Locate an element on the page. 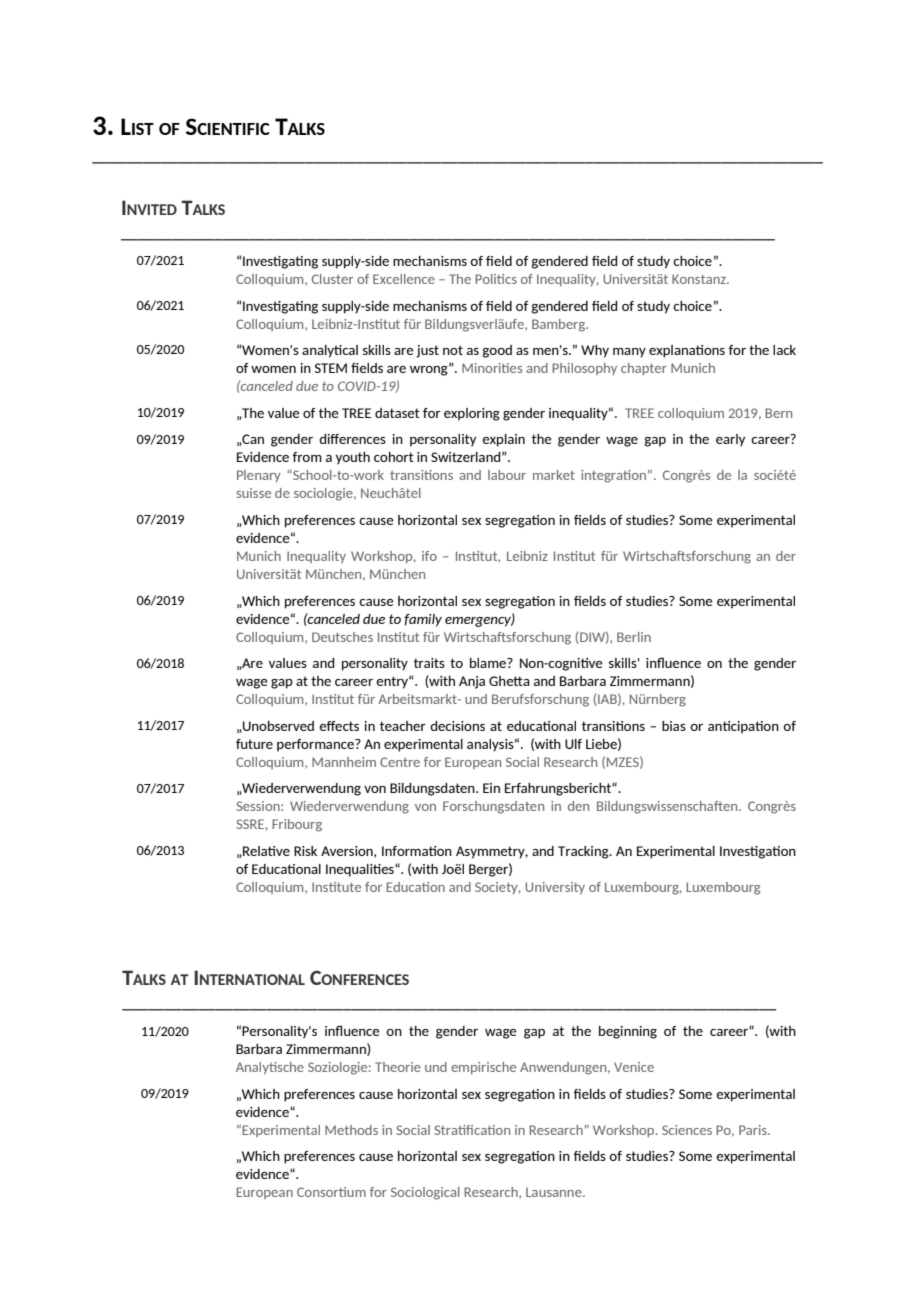 The height and width of the page is (1308, 924). Lausanne is located at coordinates (555, 1192).
